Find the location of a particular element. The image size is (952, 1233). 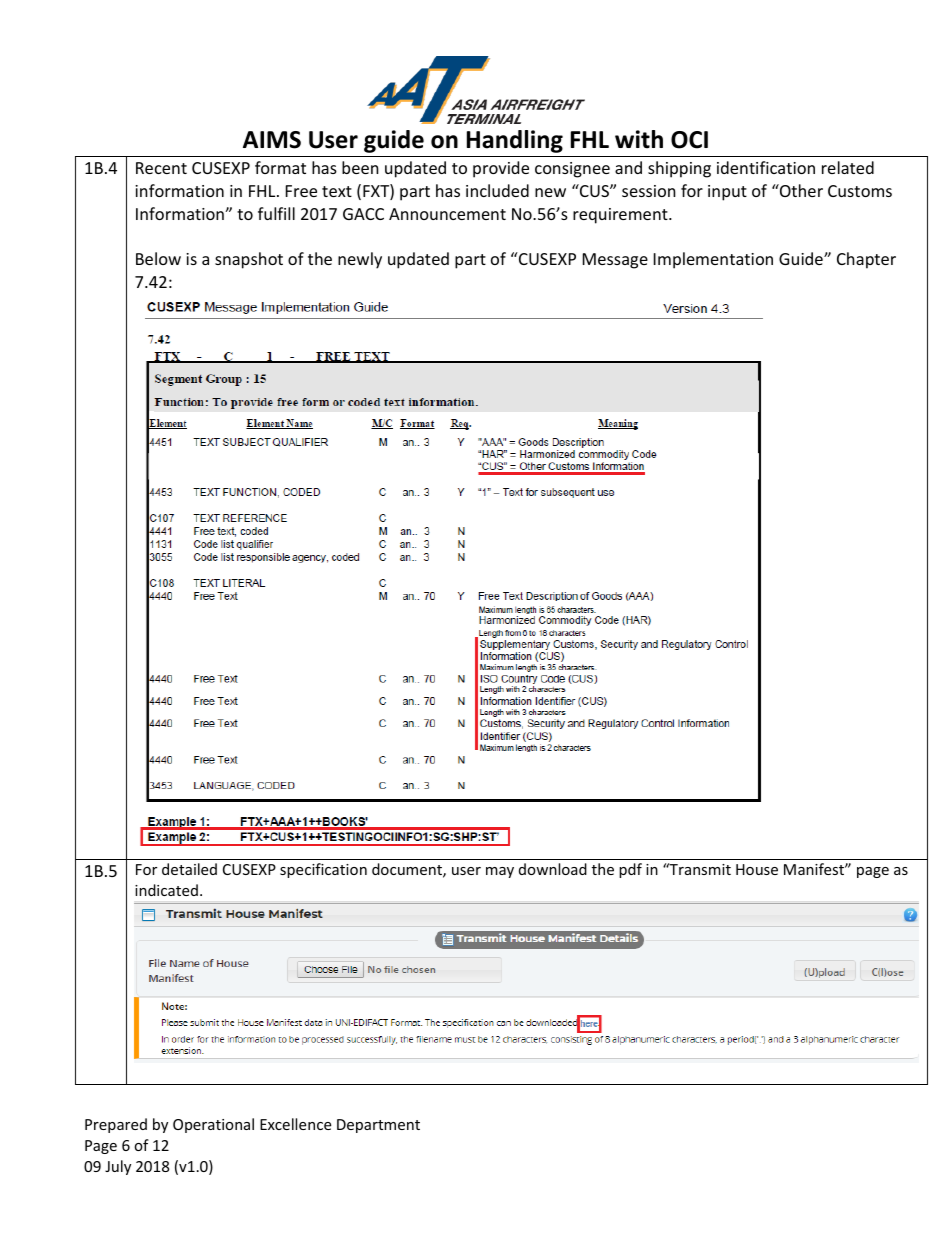

snapshot is located at coordinates (249, 260).
